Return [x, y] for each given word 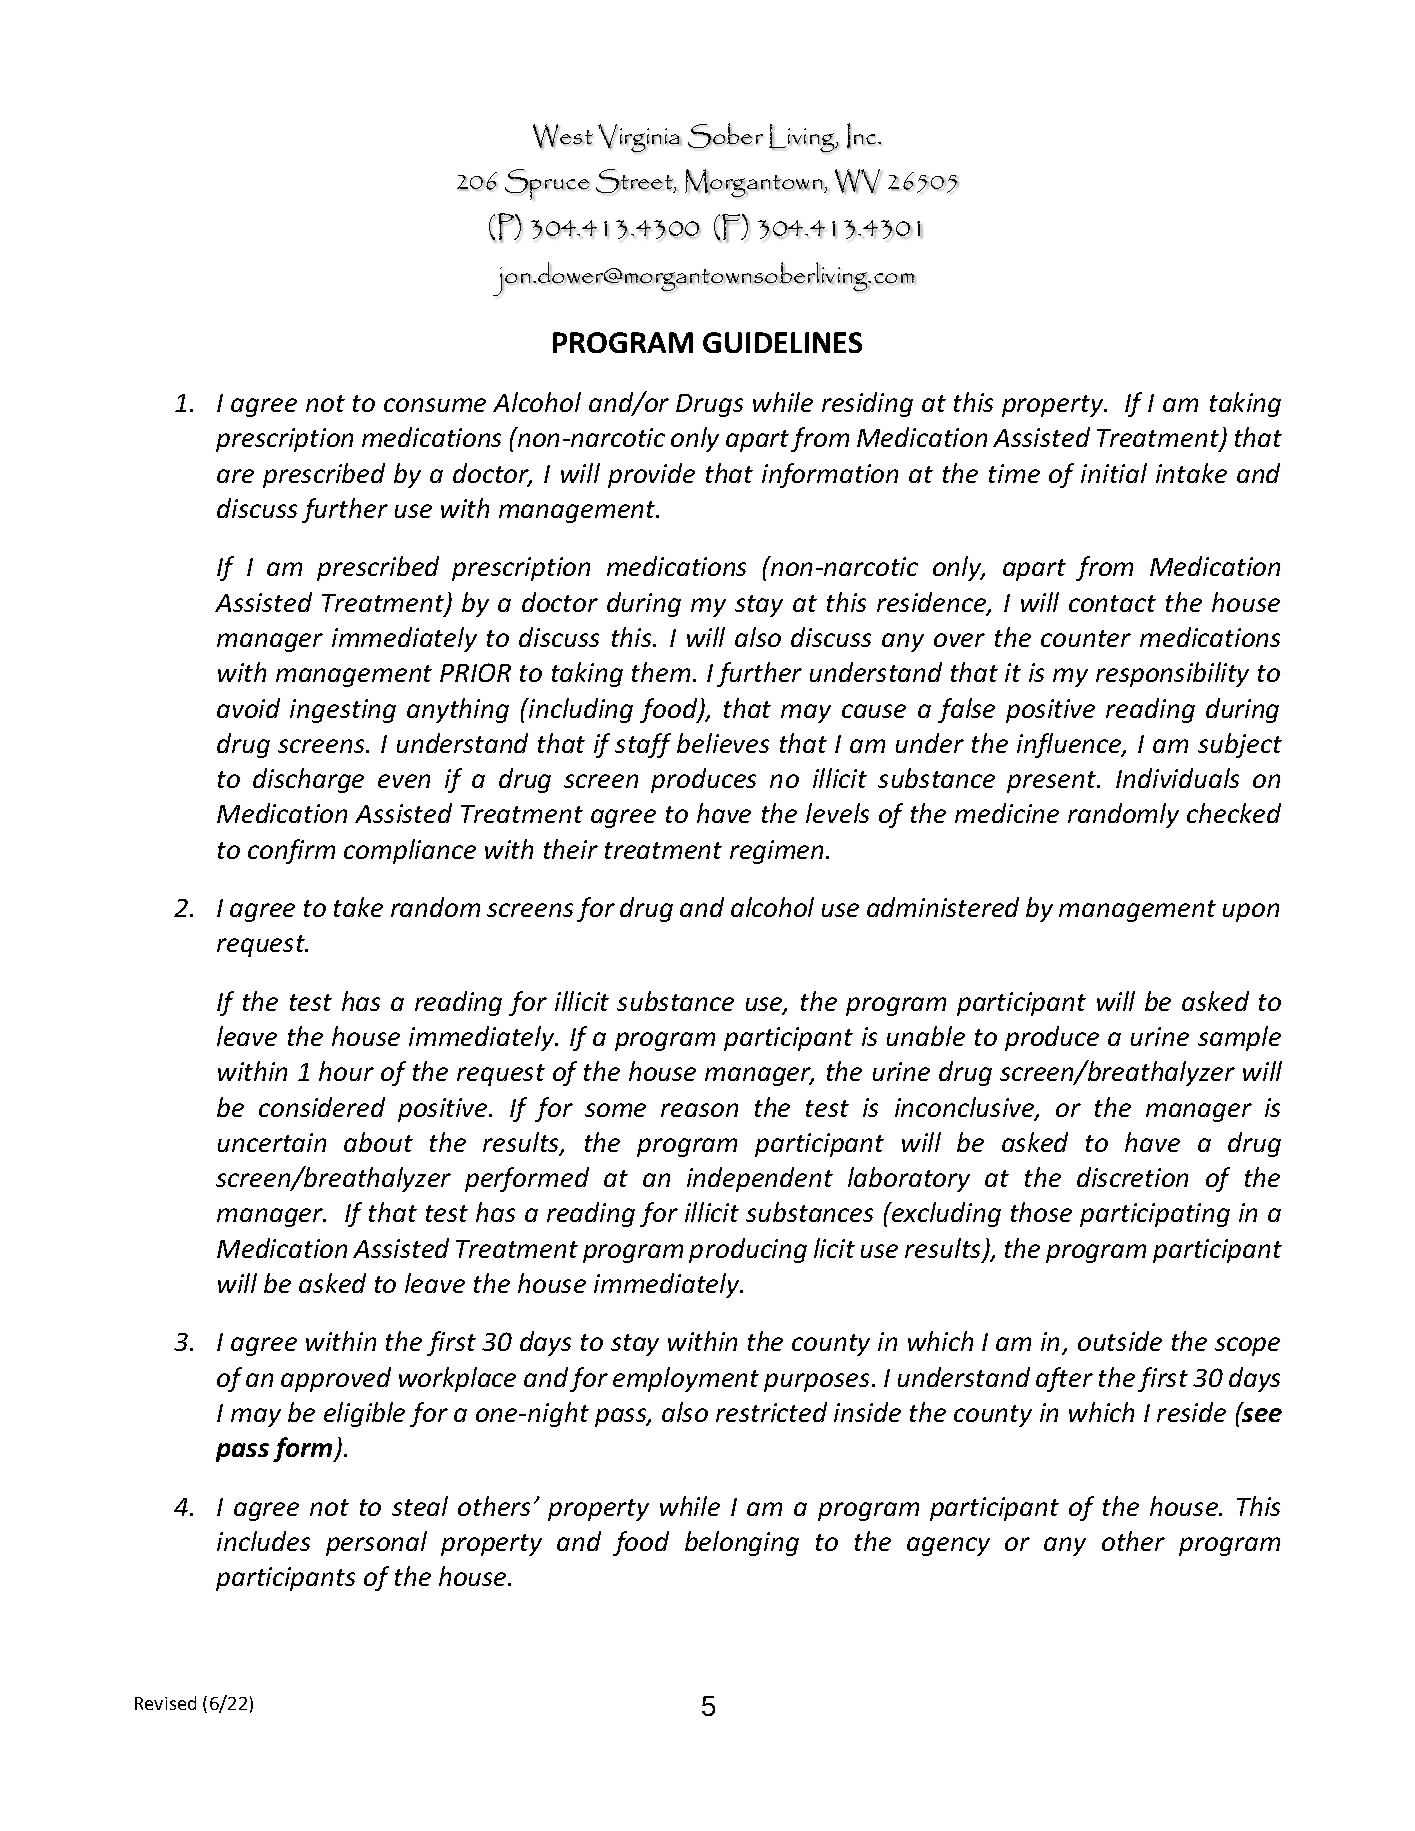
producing [748, 1250]
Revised [165, 1703]
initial [1114, 473]
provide [651, 475]
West [563, 136]
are [235, 476]
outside [1120, 1341]
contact [1112, 603]
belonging [742, 1543]
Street [635, 181]
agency [948, 1546]
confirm [291, 851]
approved [336, 1379]
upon [1251, 912]
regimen [778, 852]
